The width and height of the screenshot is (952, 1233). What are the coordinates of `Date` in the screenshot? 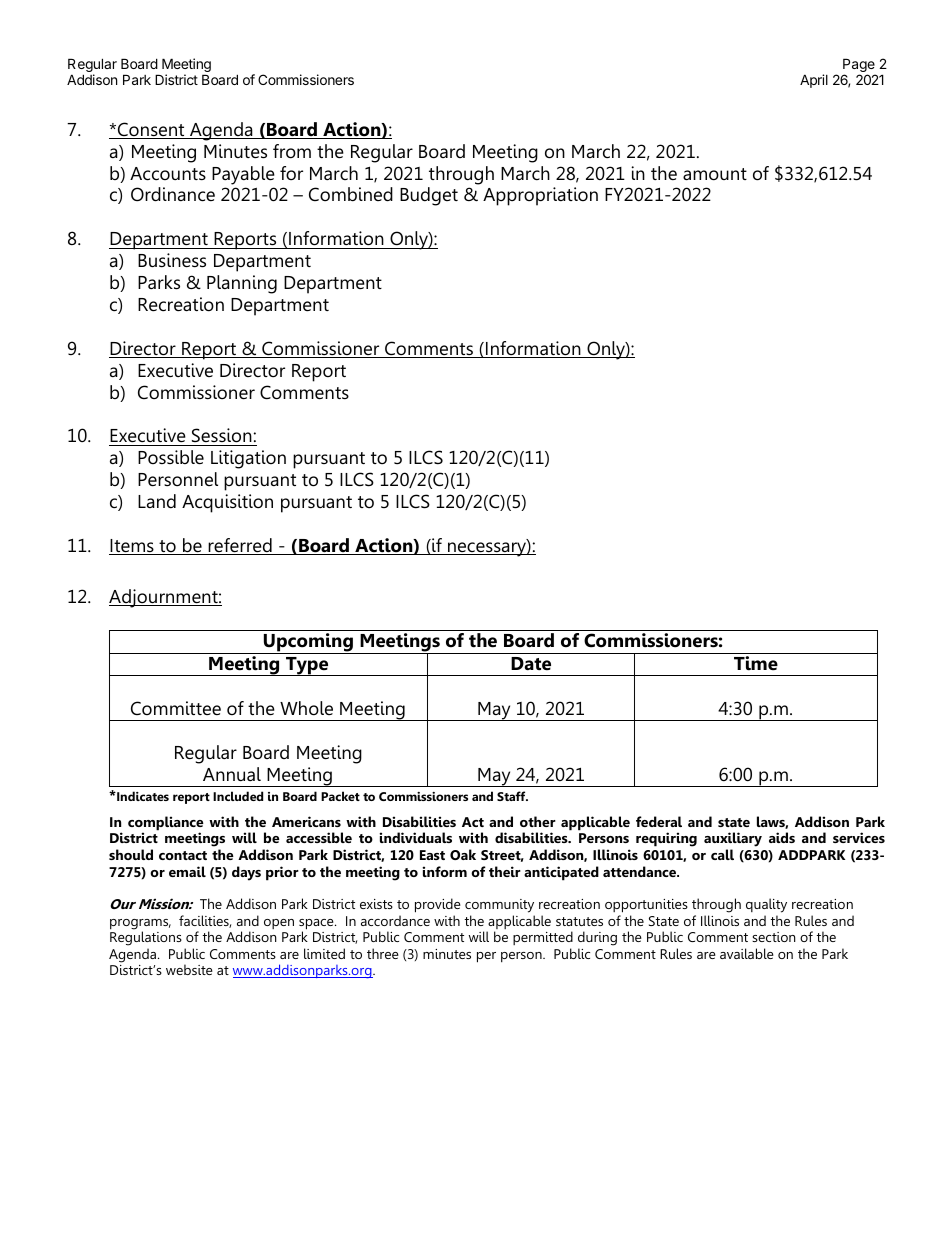 It's located at (531, 664).
